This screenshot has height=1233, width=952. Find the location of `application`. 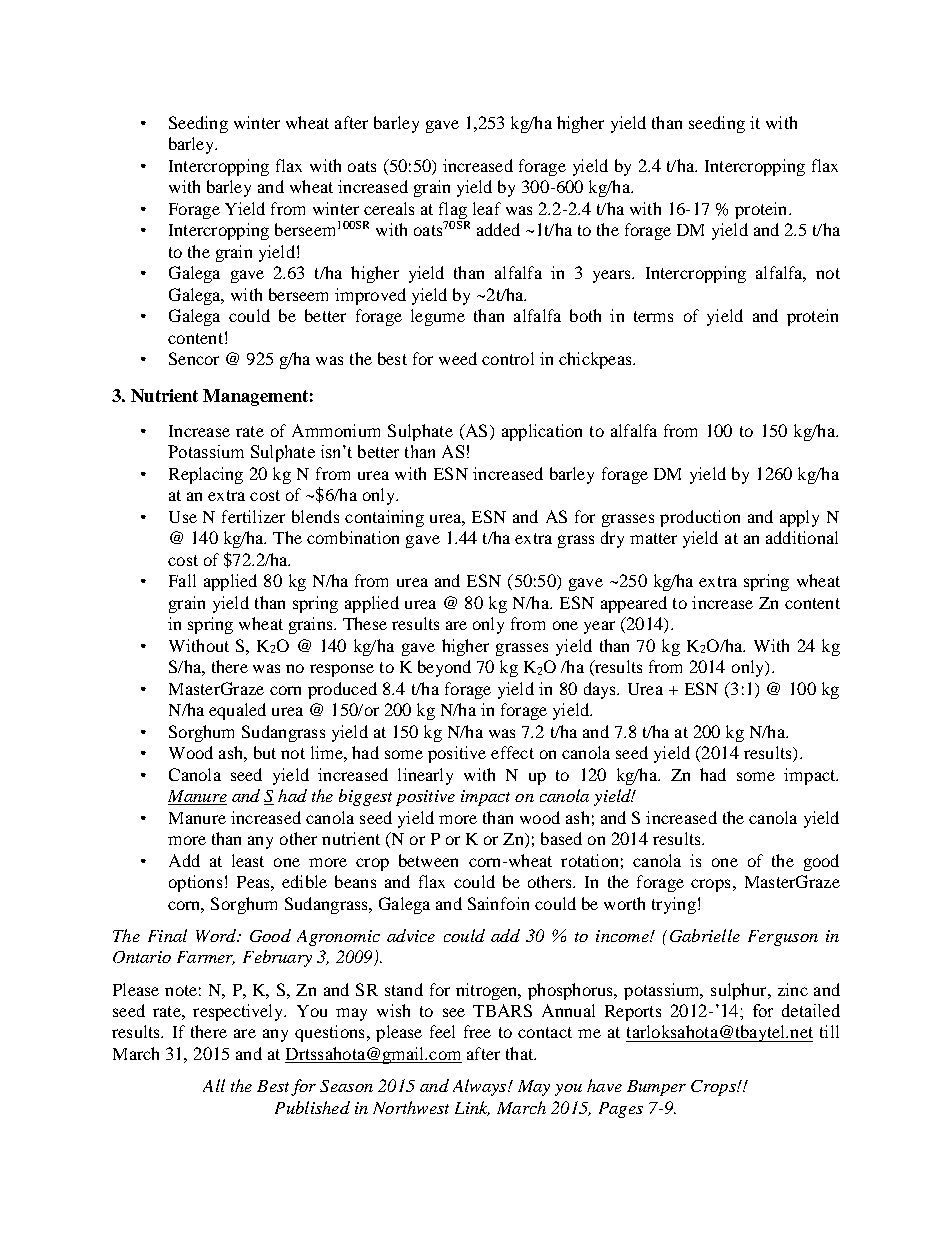

application is located at coordinates (542, 432).
